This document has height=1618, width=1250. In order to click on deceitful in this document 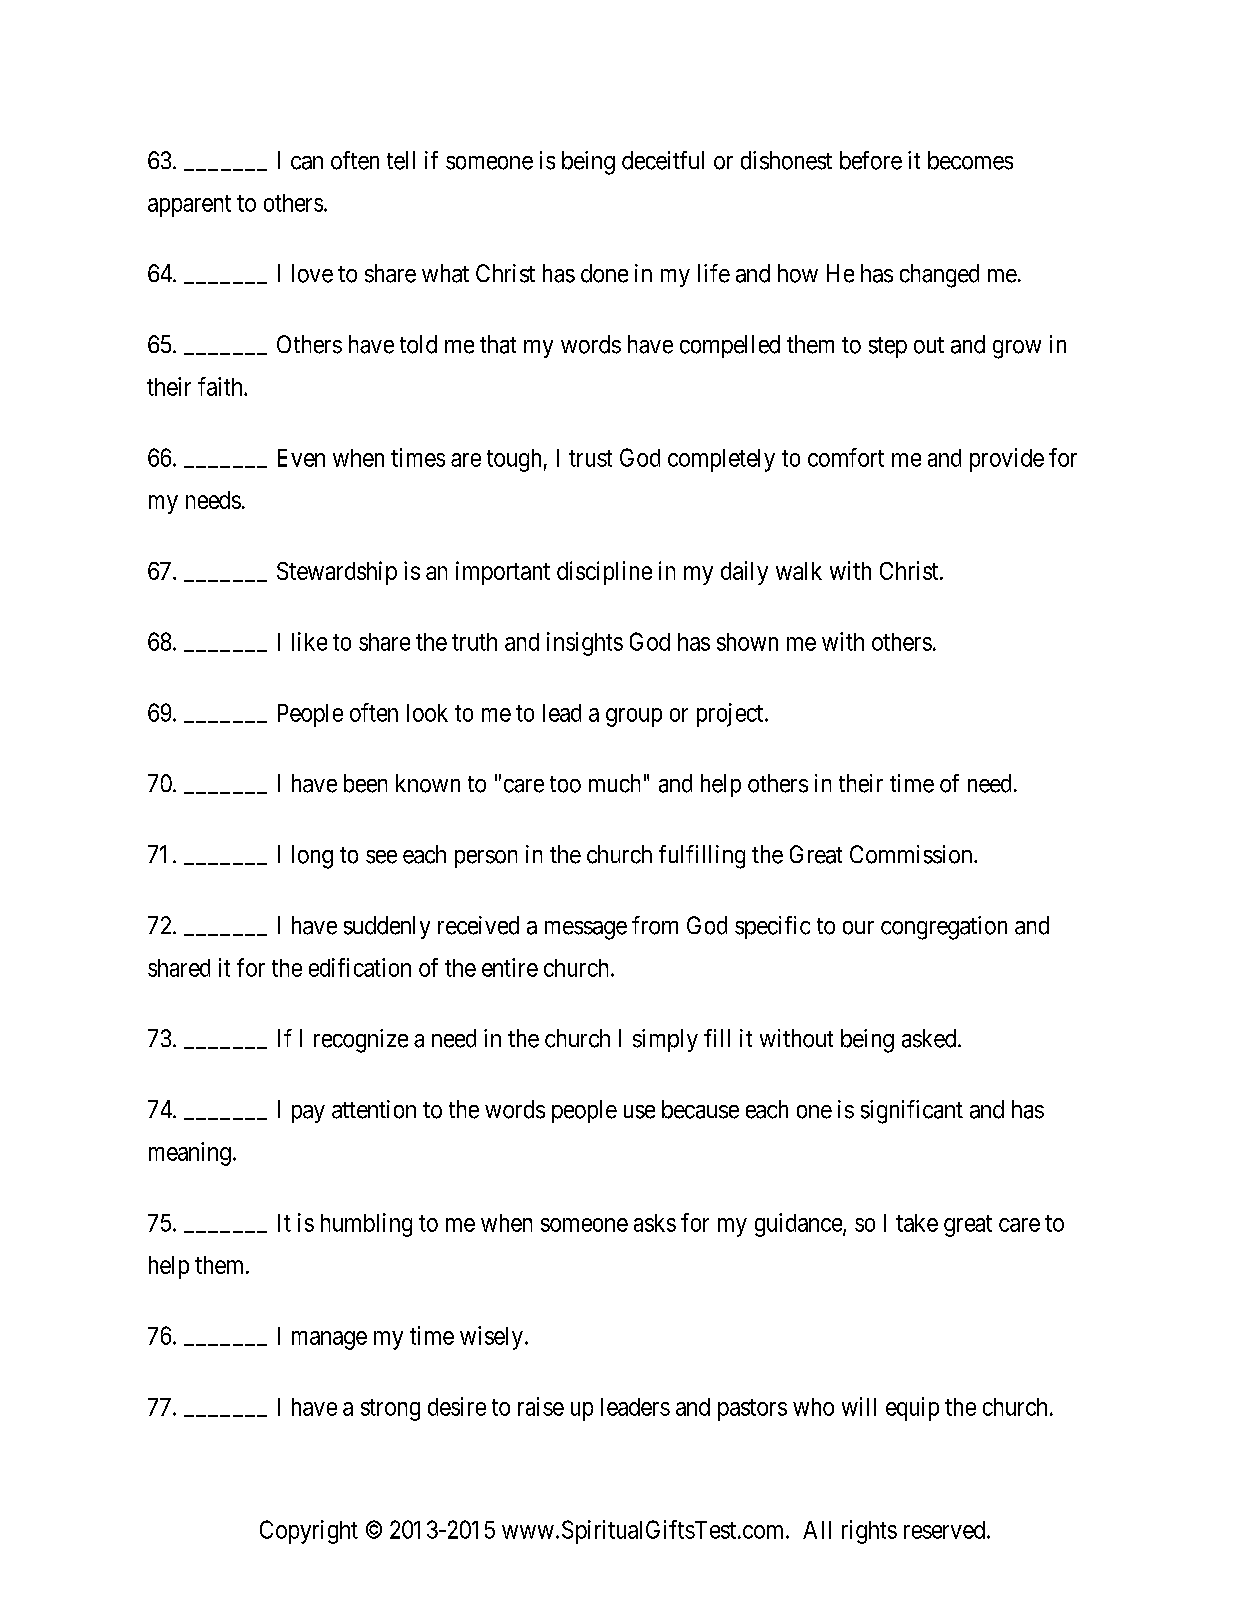, I will do `click(663, 160)`.
